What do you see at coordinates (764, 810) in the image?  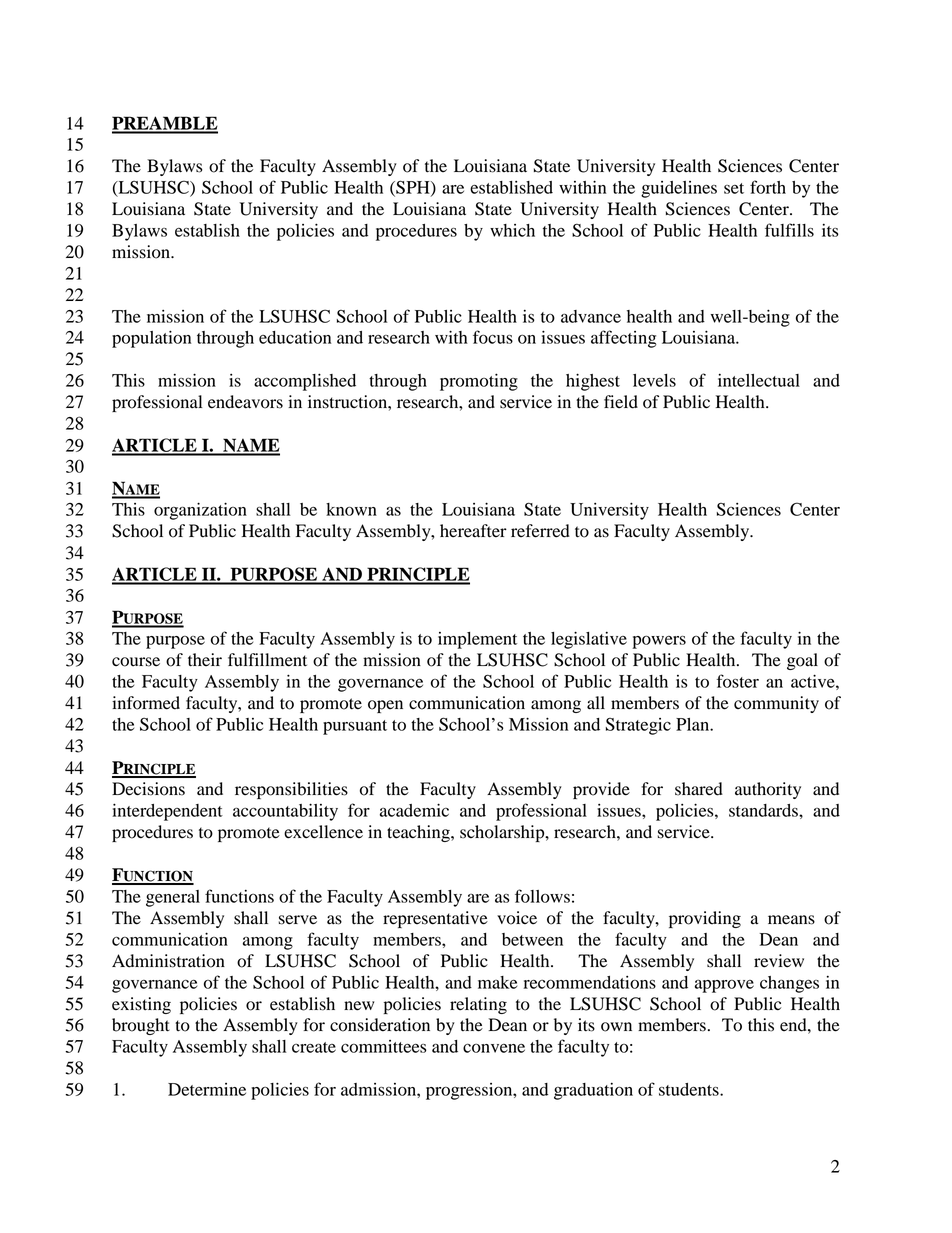 I see `standards` at bounding box center [764, 810].
